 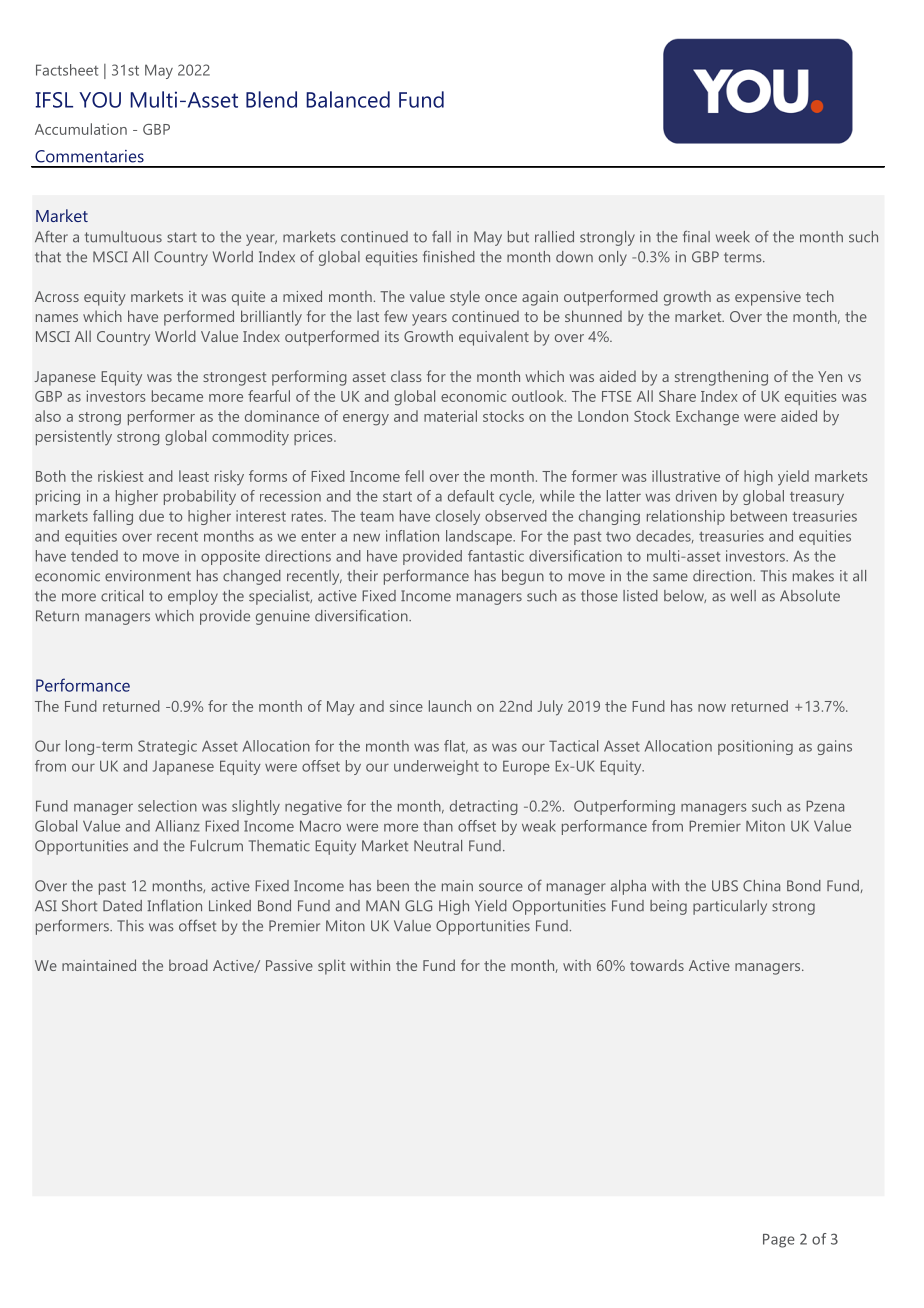 What do you see at coordinates (188, 965) in the screenshot?
I see `broad` at bounding box center [188, 965].
